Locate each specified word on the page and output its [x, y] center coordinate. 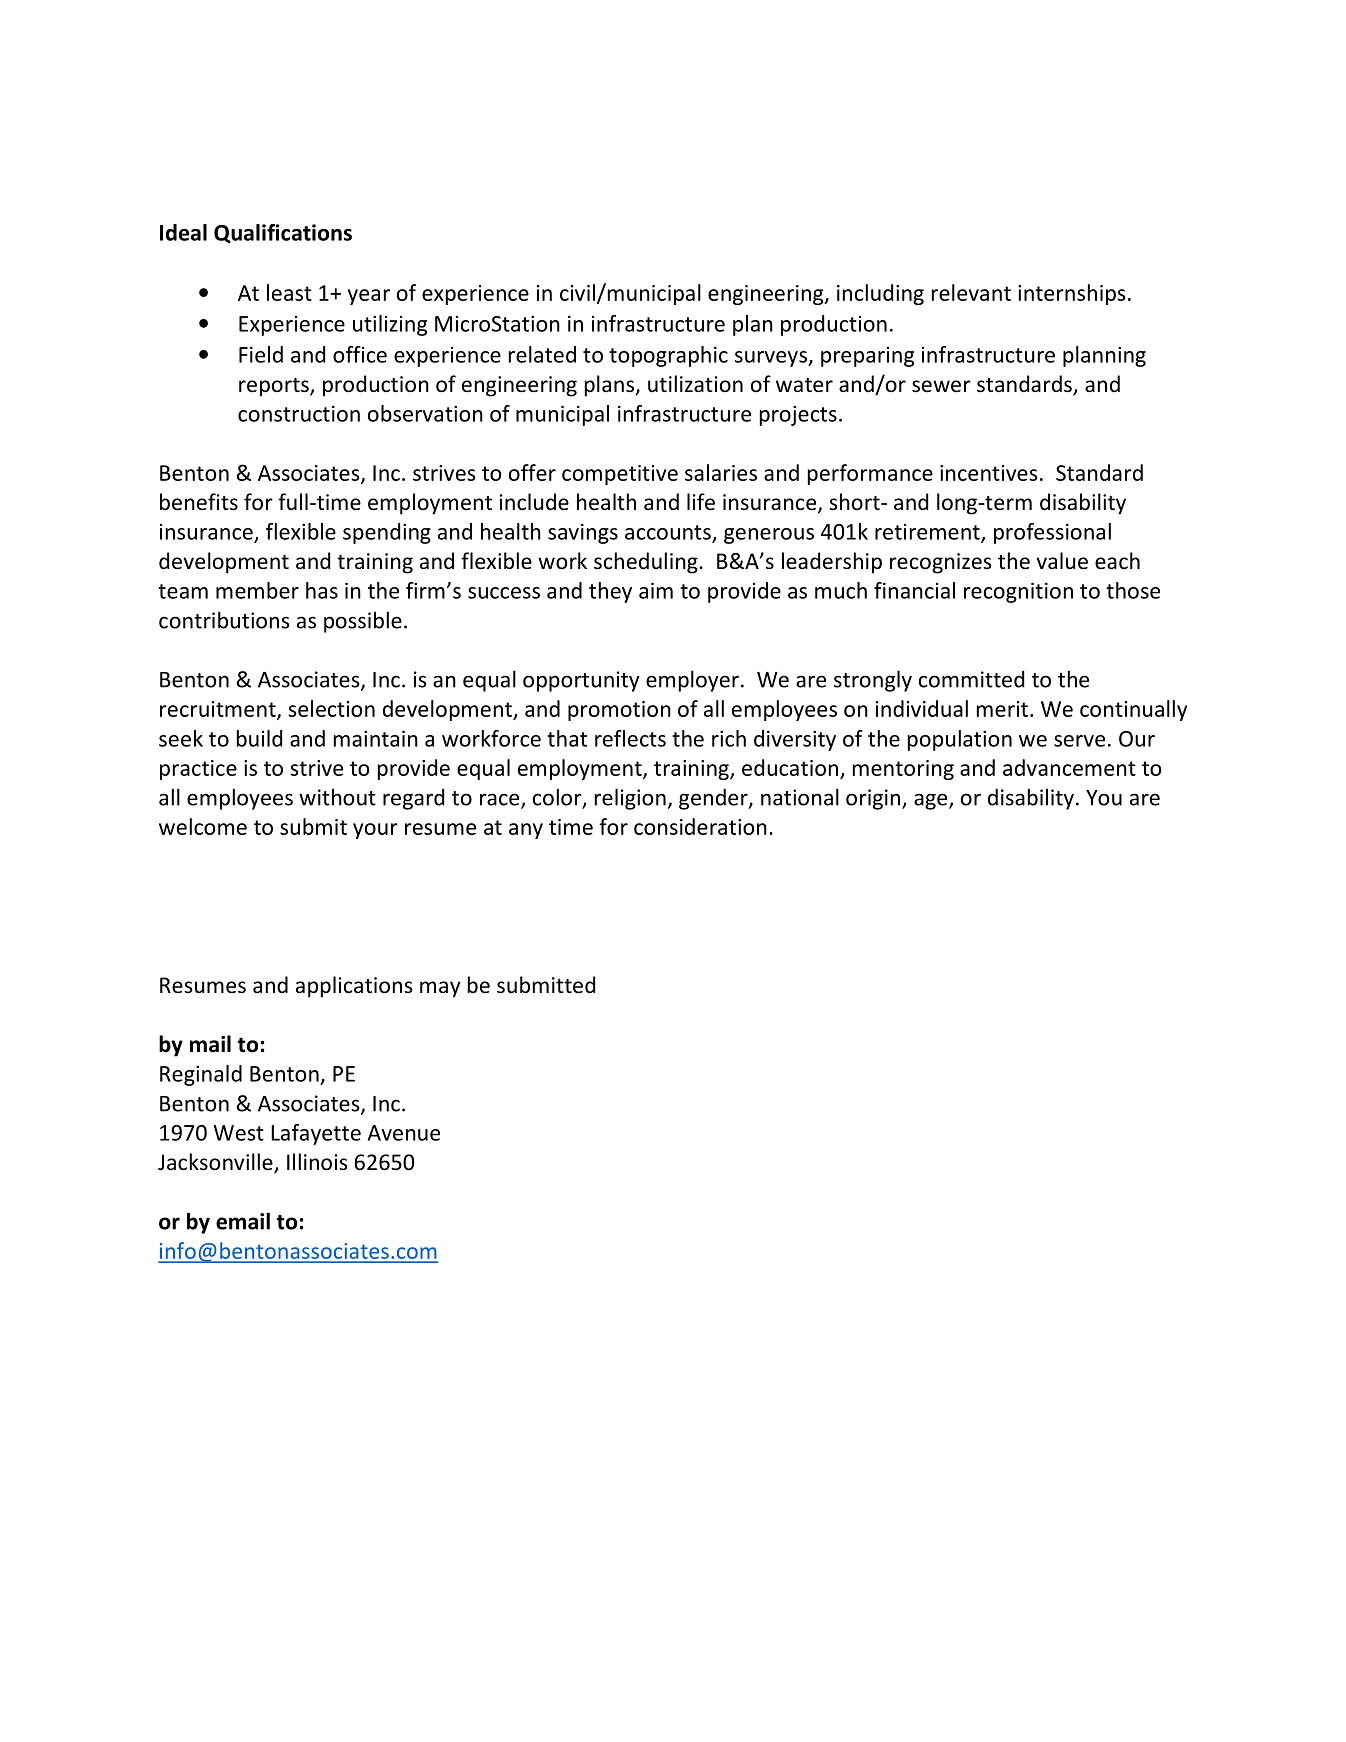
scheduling [646, 563]
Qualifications [283, 234]
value [1062, 561]
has [322, 590]
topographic [668, 356]
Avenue [404, 1133]
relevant [971, 292]
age [932, 801]
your [375, 831]
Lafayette [316, 1134]
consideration [700, 826]
